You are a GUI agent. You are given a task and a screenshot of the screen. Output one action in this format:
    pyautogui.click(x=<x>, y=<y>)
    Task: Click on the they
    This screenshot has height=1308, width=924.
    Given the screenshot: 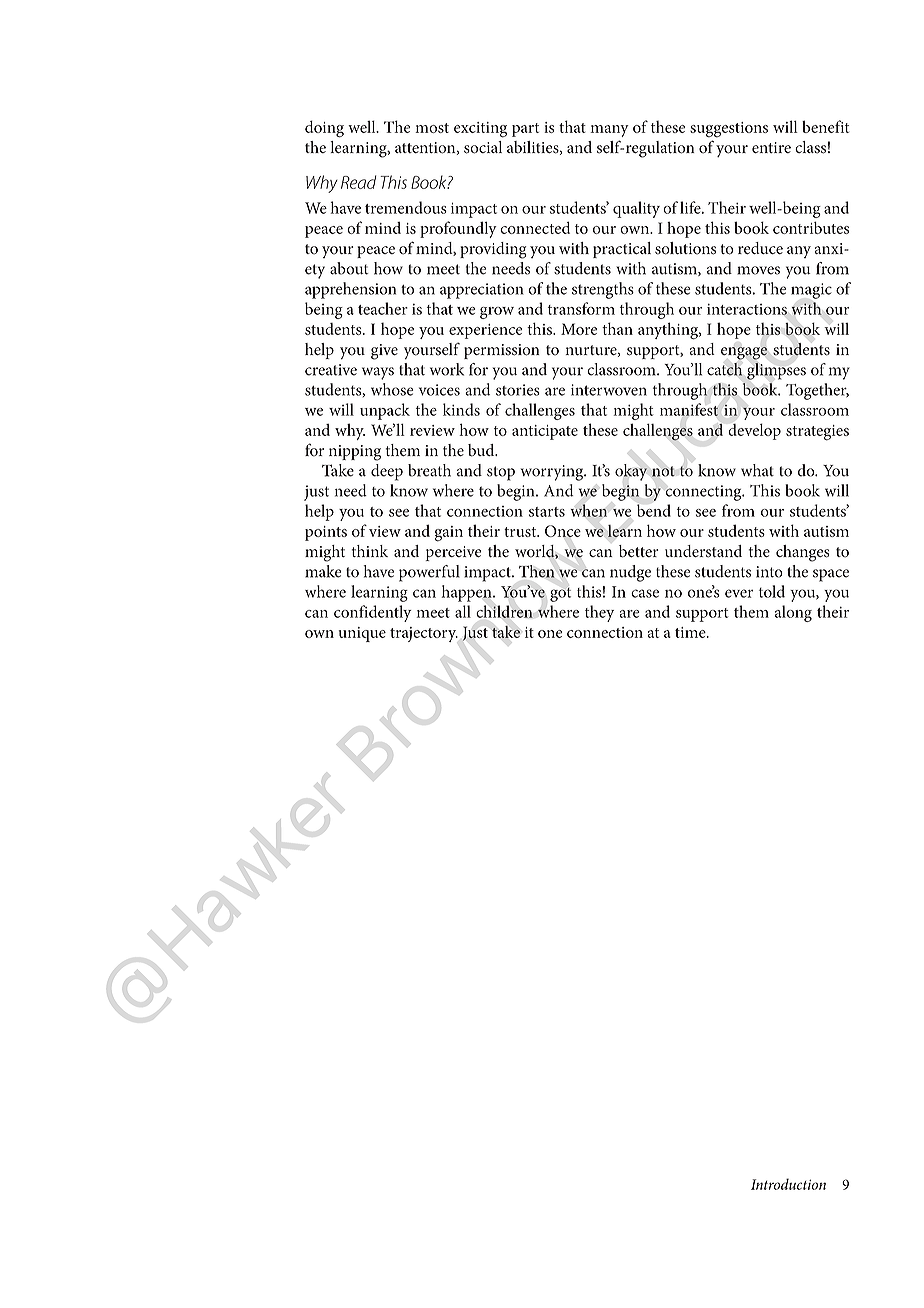 What is the action you would take?
    pyautogui.click(x=599, y=613)
